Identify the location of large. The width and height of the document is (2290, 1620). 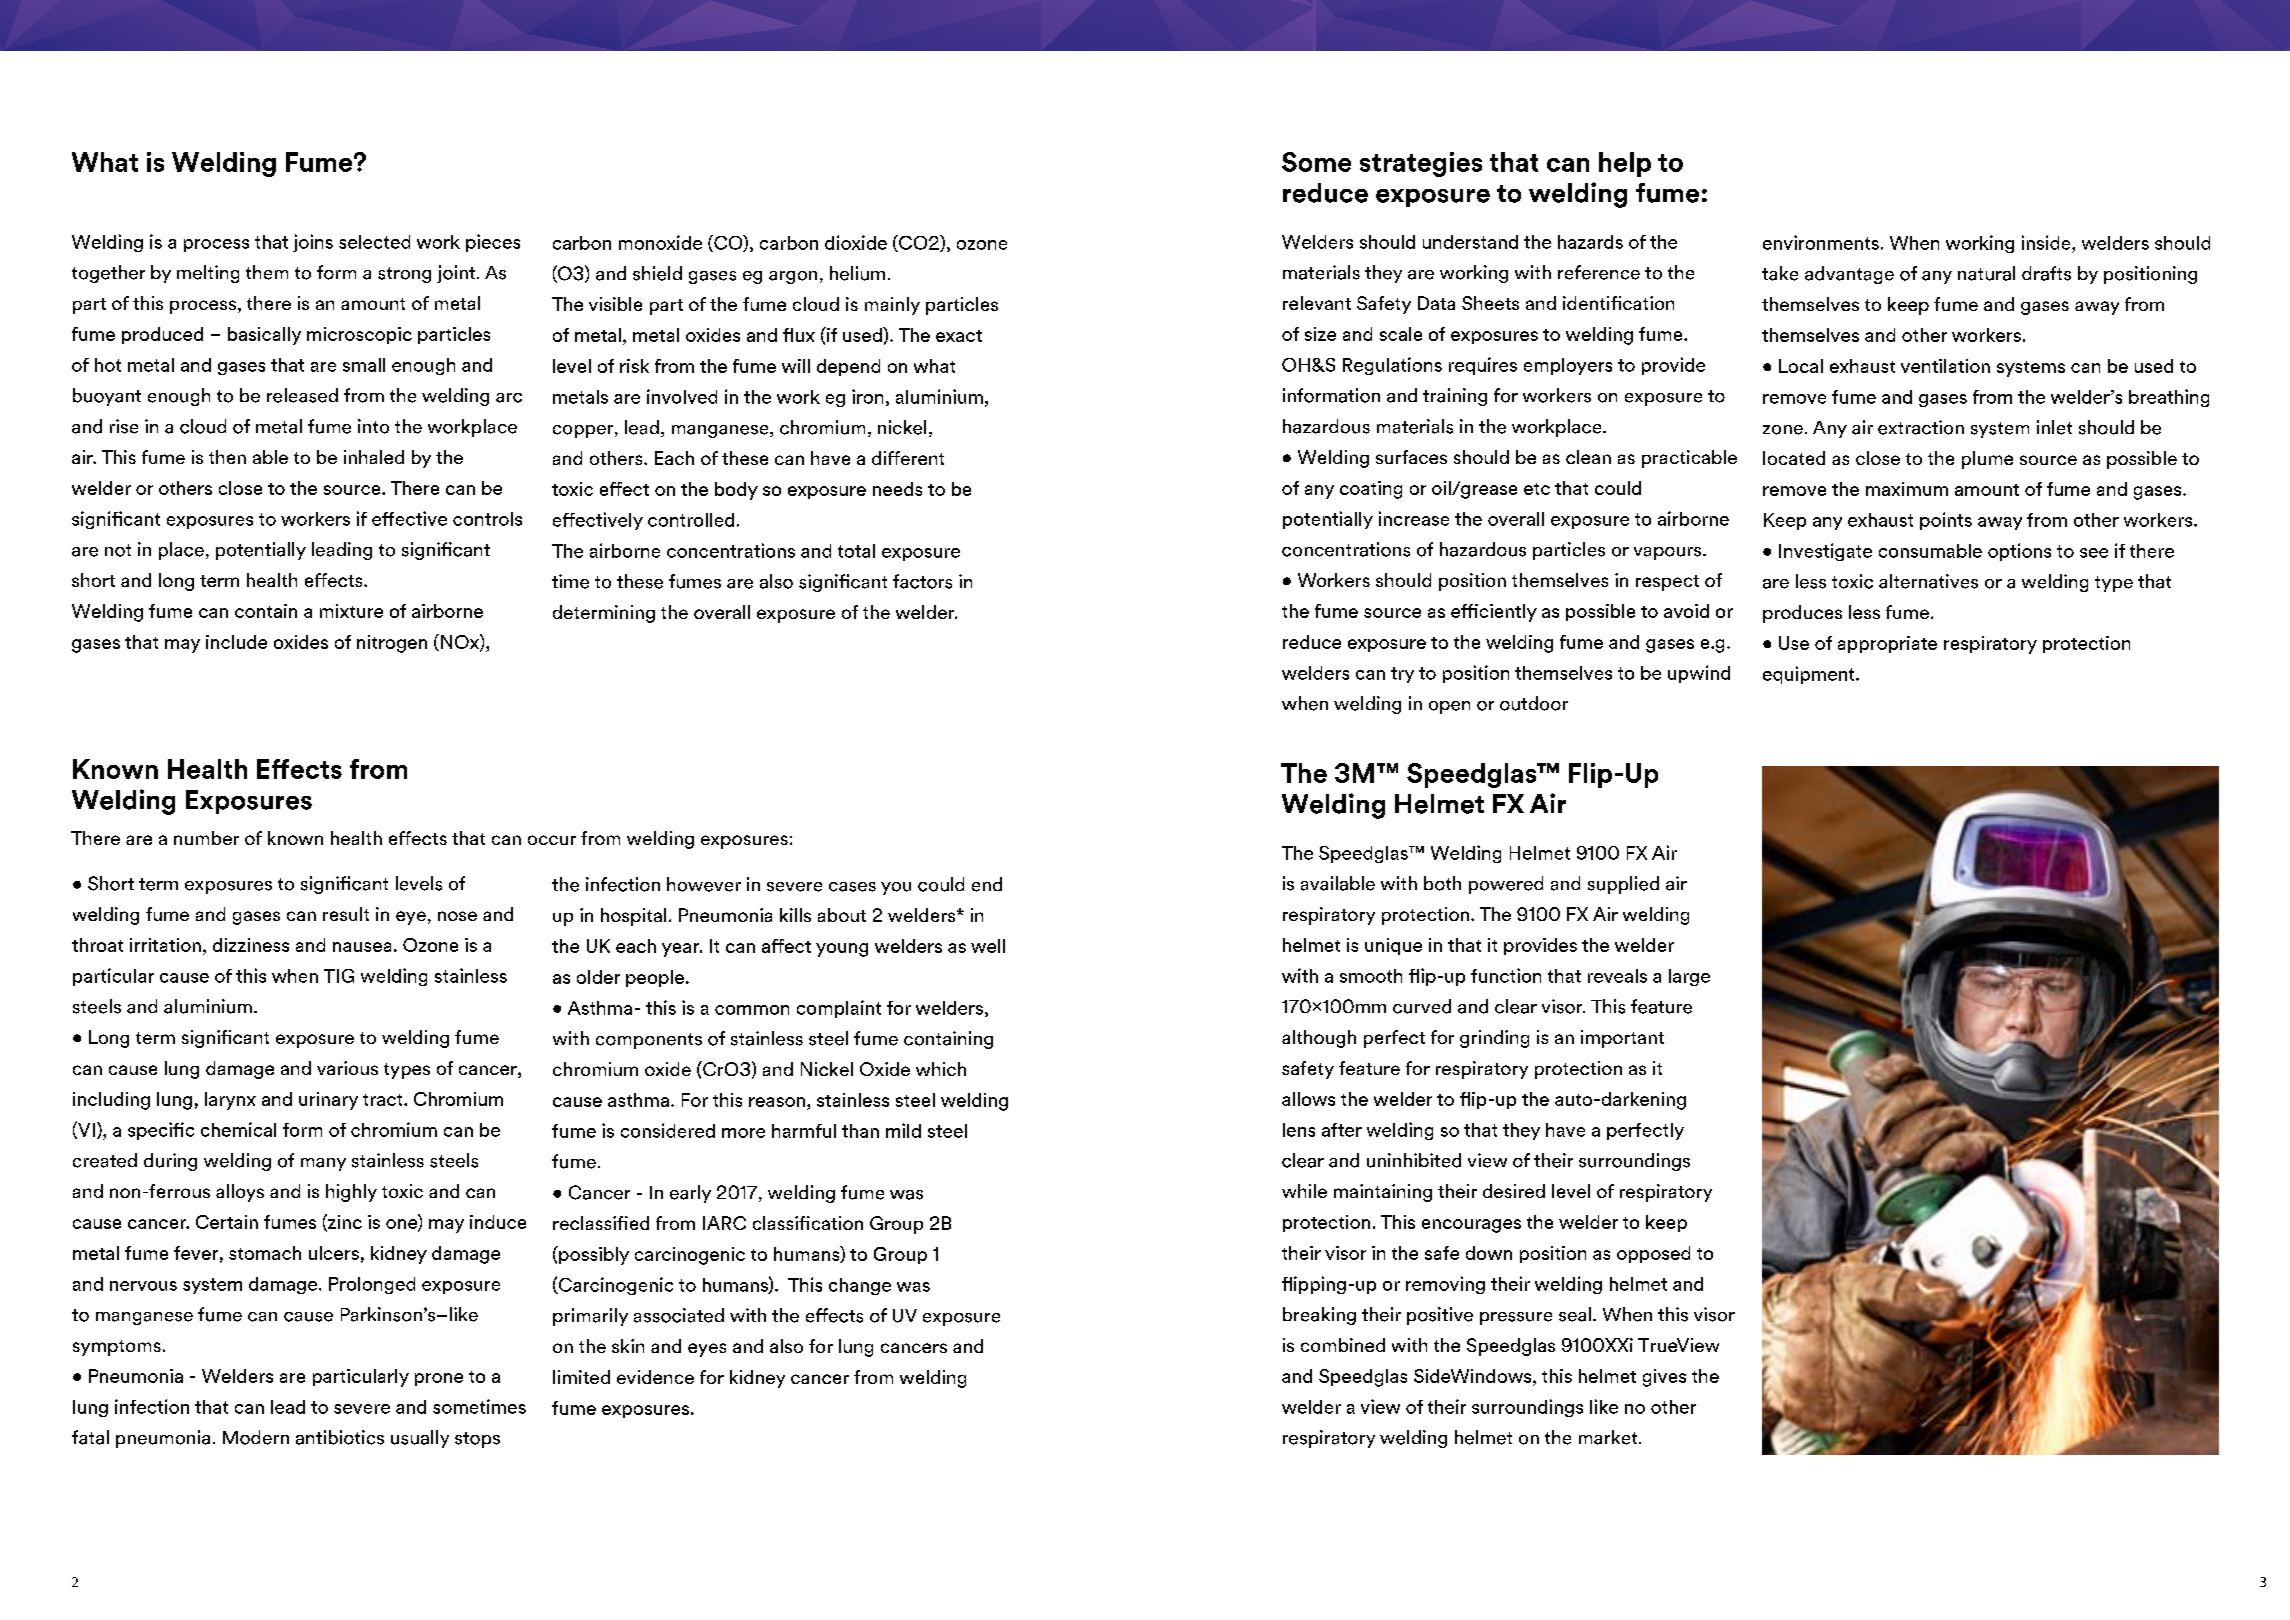
(1689, 977).
